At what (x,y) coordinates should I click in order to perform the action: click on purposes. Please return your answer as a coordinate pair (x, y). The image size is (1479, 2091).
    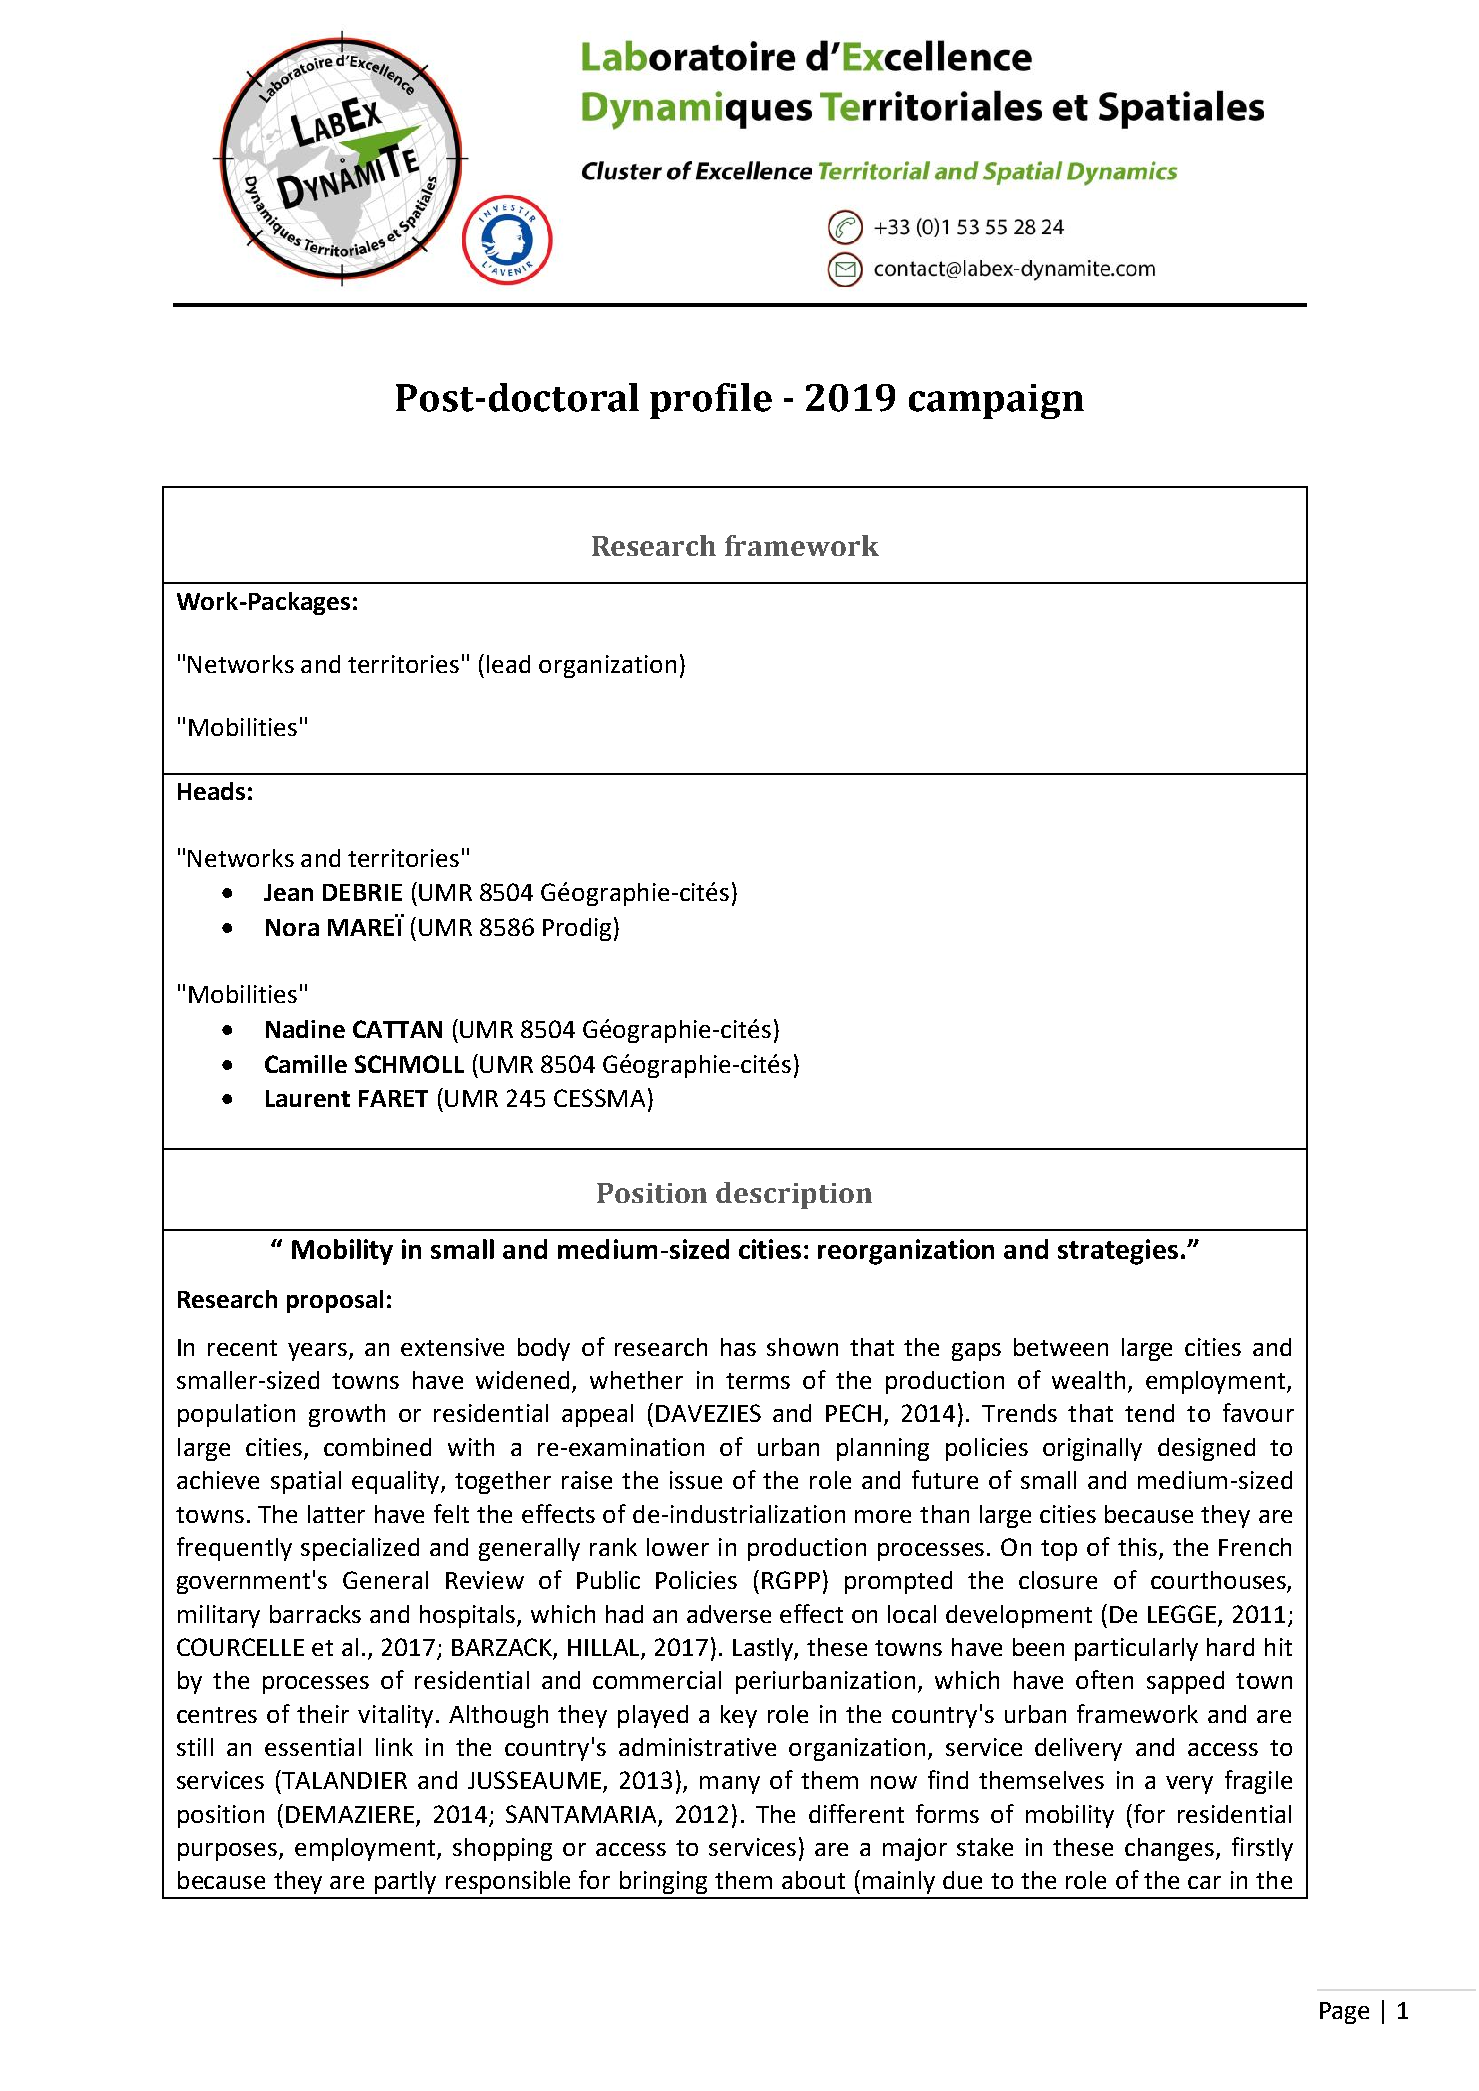
    Looking at the image, I should click on (229, 1852).
